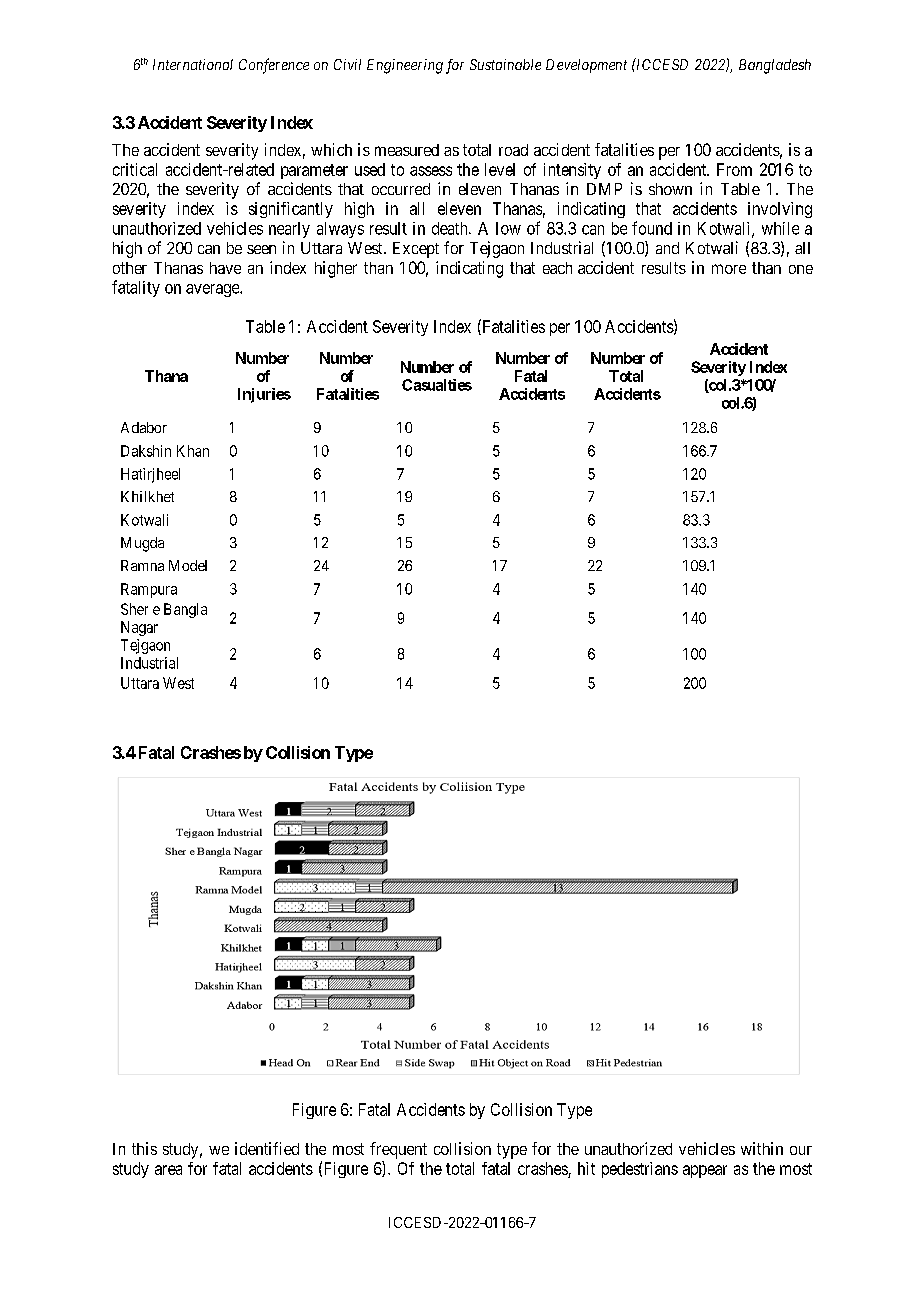  I want to click on Model, so click(188, 565).
